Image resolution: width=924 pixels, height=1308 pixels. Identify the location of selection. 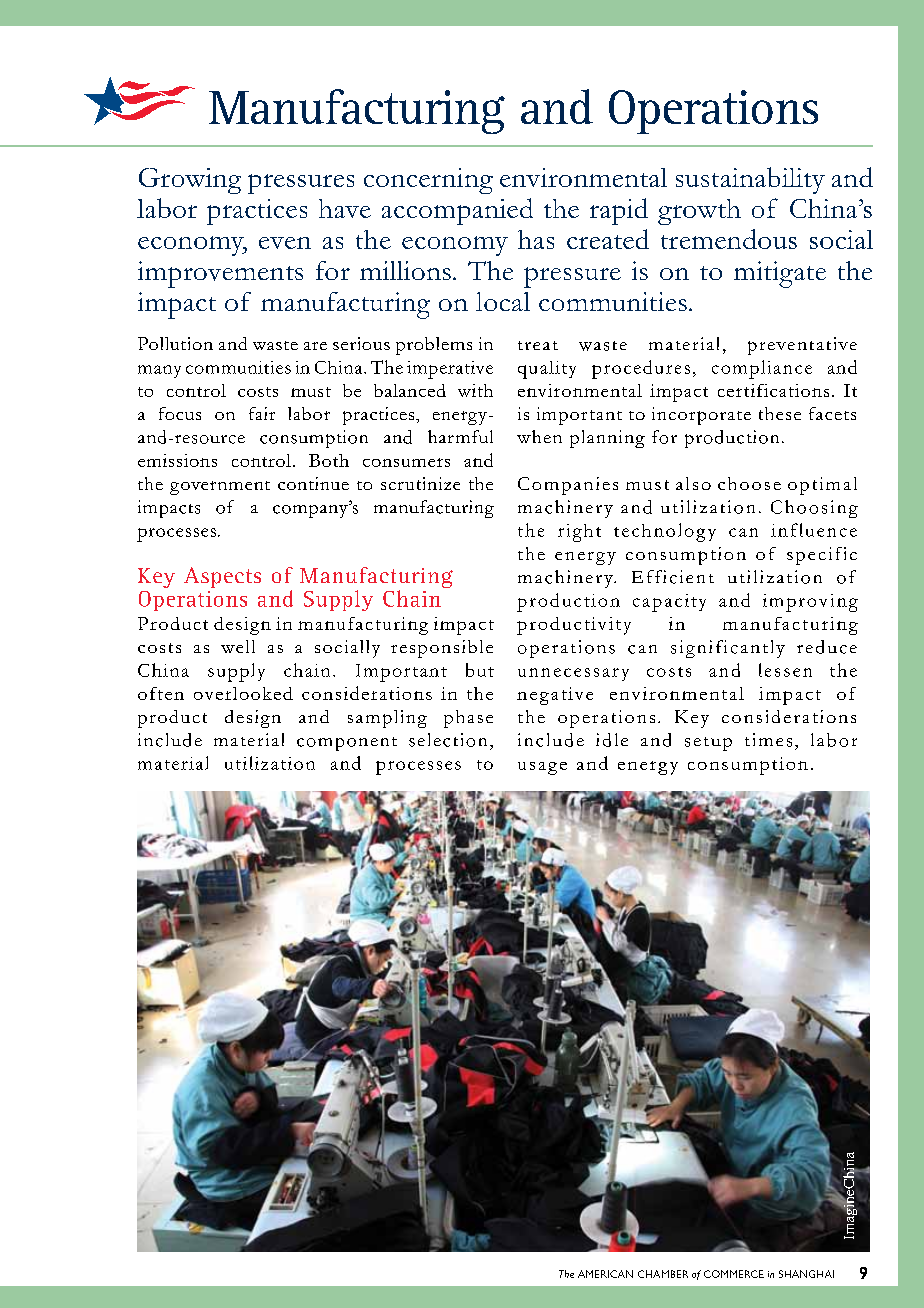
(448, 740).
